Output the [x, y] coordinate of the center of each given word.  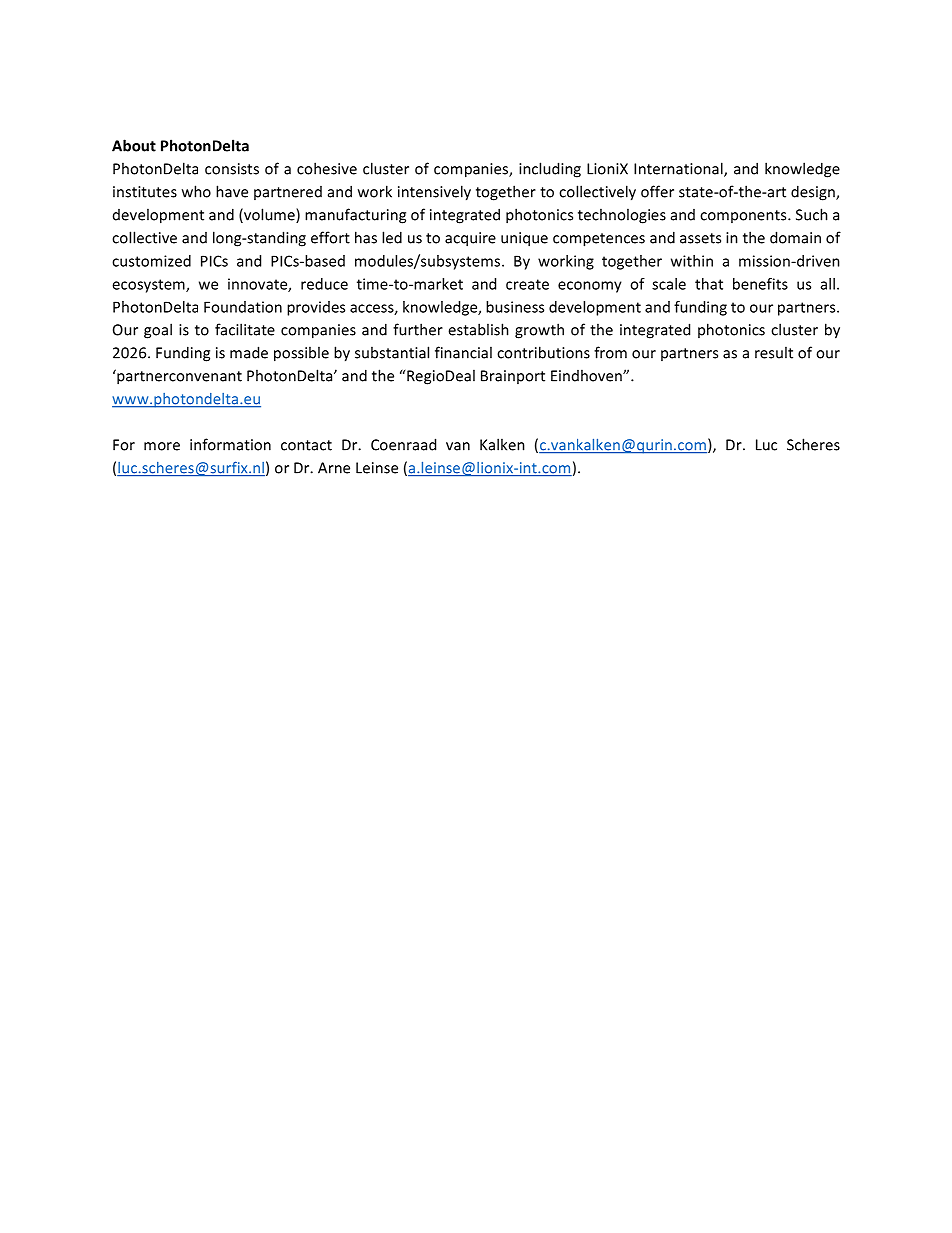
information [230, 444]
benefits [760, 284]
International [679, 169]
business [515, 307]
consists [232, 169]
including [550, 170]
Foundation [243, 307]
